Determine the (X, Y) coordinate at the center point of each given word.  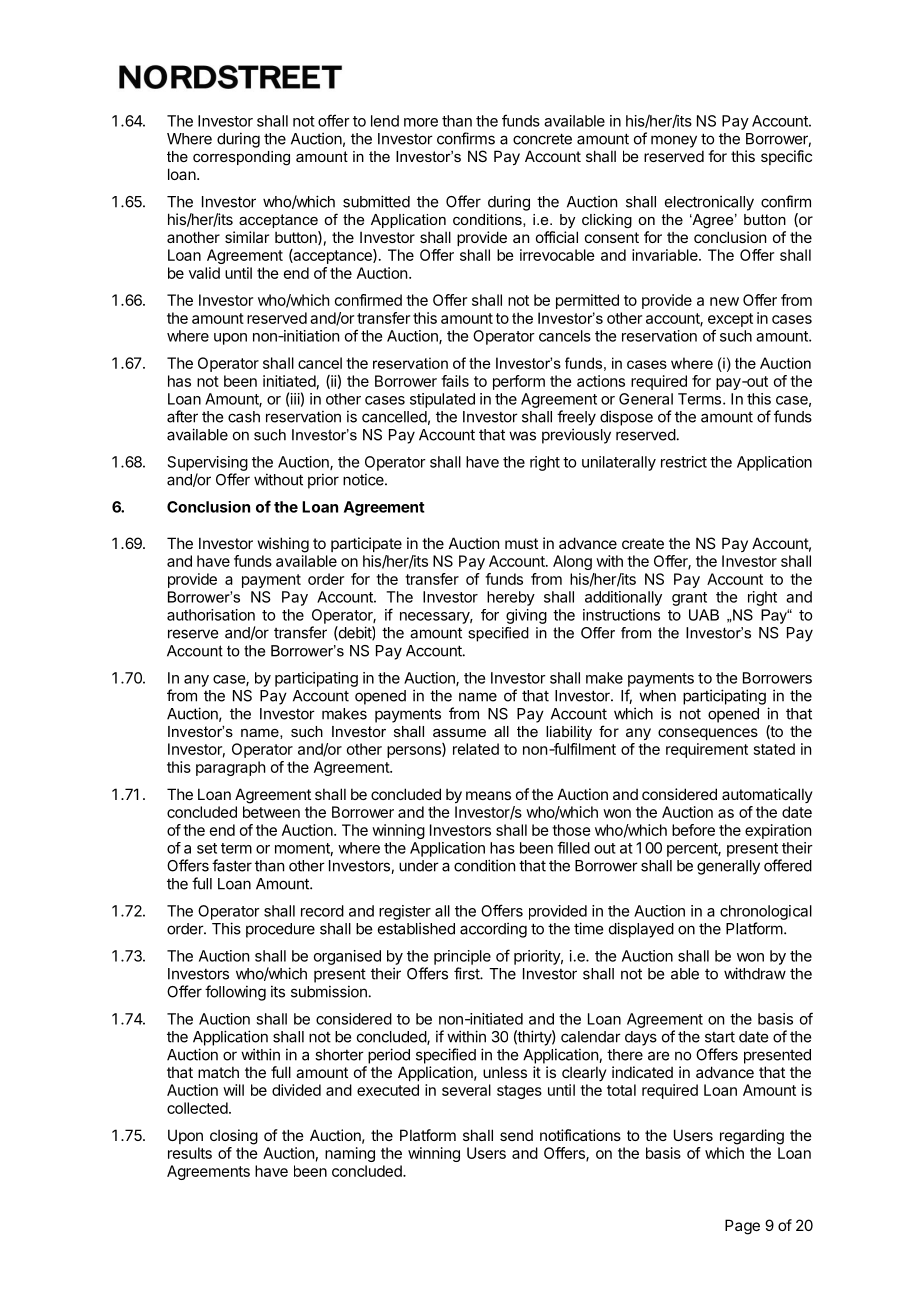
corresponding (241, 158)
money (674, 141)
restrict (684, 462)
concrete (542, 139)
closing (234, 1137)
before (693, 830)
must (521, 543)
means (488, 795)
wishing (283, 545)
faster (232, 865)
